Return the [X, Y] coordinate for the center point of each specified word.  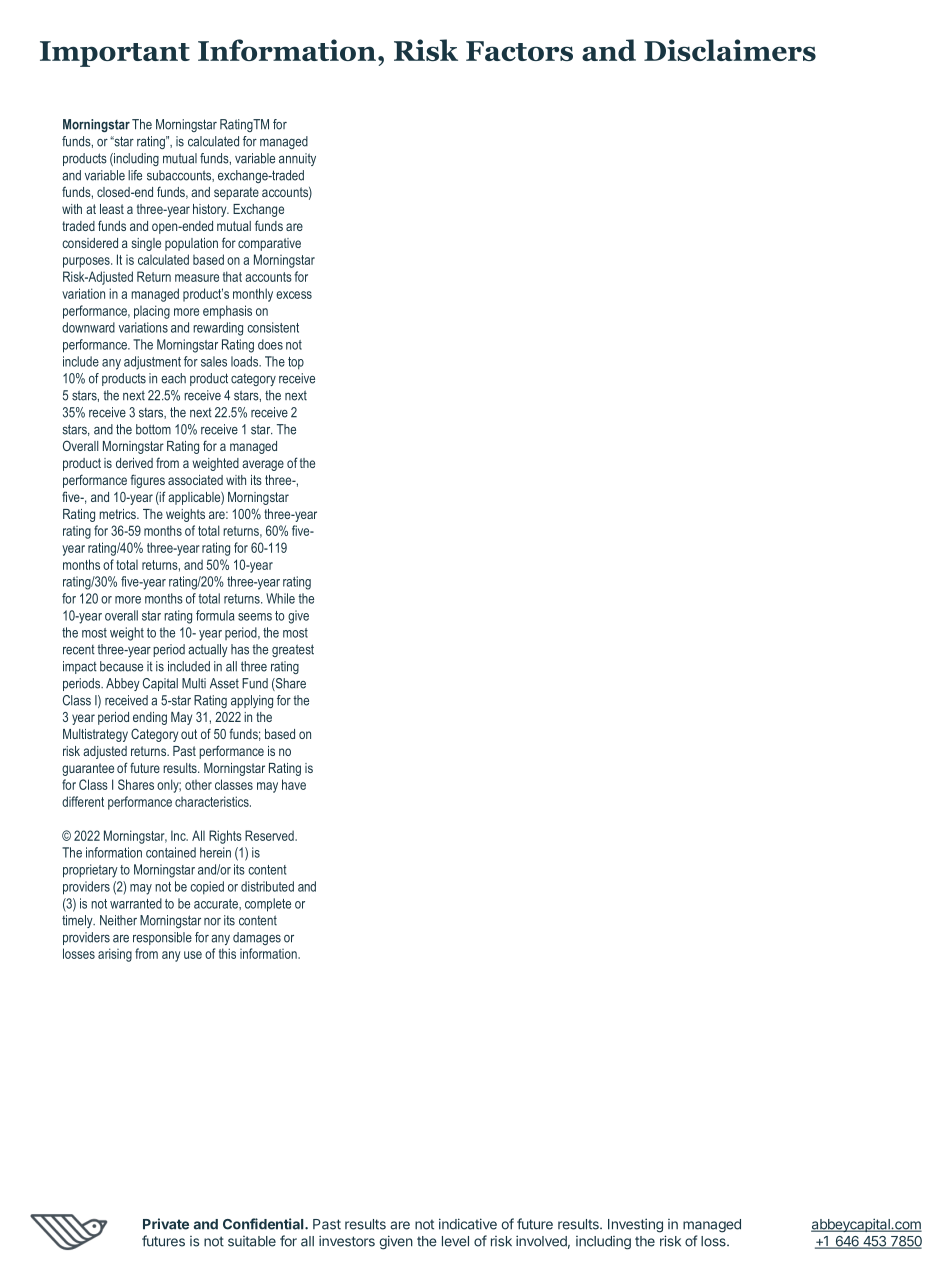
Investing [635, 1225]
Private [166, 1224]
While [280, 598]
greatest [293, 650]
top [296, 363]
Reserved [270, 835]
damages [257, 938]
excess [294, 295]
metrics [118, 514]
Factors [519, 51]
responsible [162, 938]
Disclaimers [730, 50]
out [189, 734]
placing [152, 312]
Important [115, 54]
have [294, 784]
